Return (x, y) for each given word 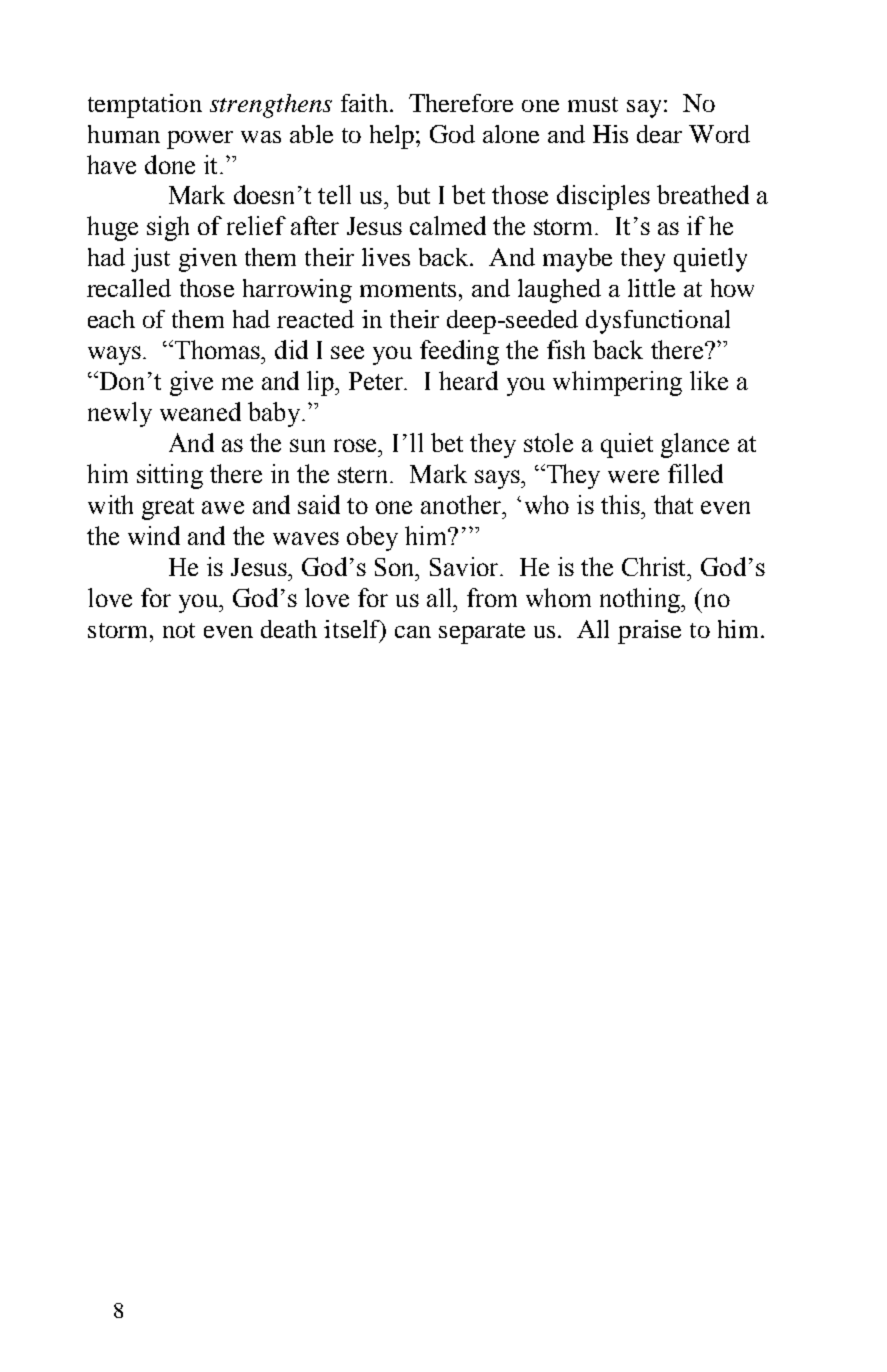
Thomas (218, 349)
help (392, 137)
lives (386, 257)
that (673, 504)
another (462, 504)
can (413, 632)
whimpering (617, 383)
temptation (145, 106)
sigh (168, 228)
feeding (459, 352)
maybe (577, 260)
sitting (170, 476)
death (289, 629)
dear (659, 134)
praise (649, 632)
